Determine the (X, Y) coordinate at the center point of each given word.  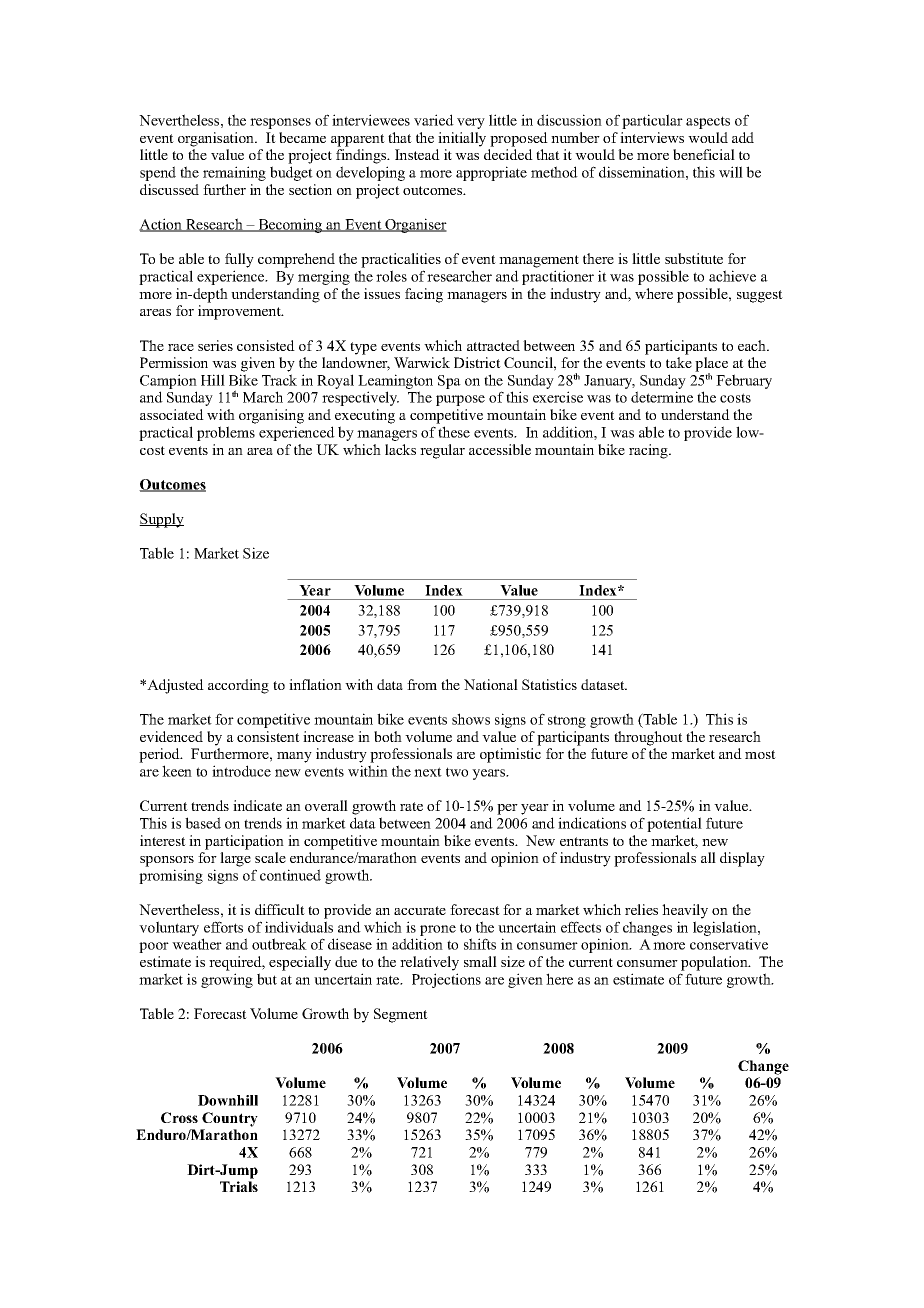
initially (462, 139)
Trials (239, 1186)
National (491, 684)
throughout (648, 738)
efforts (223, 927)
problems (226, 433)
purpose (460, 400)
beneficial (704, 154)
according (238, 686)
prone (438, 930)
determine (662, 397)
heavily (685, 911)
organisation (217, 139)
